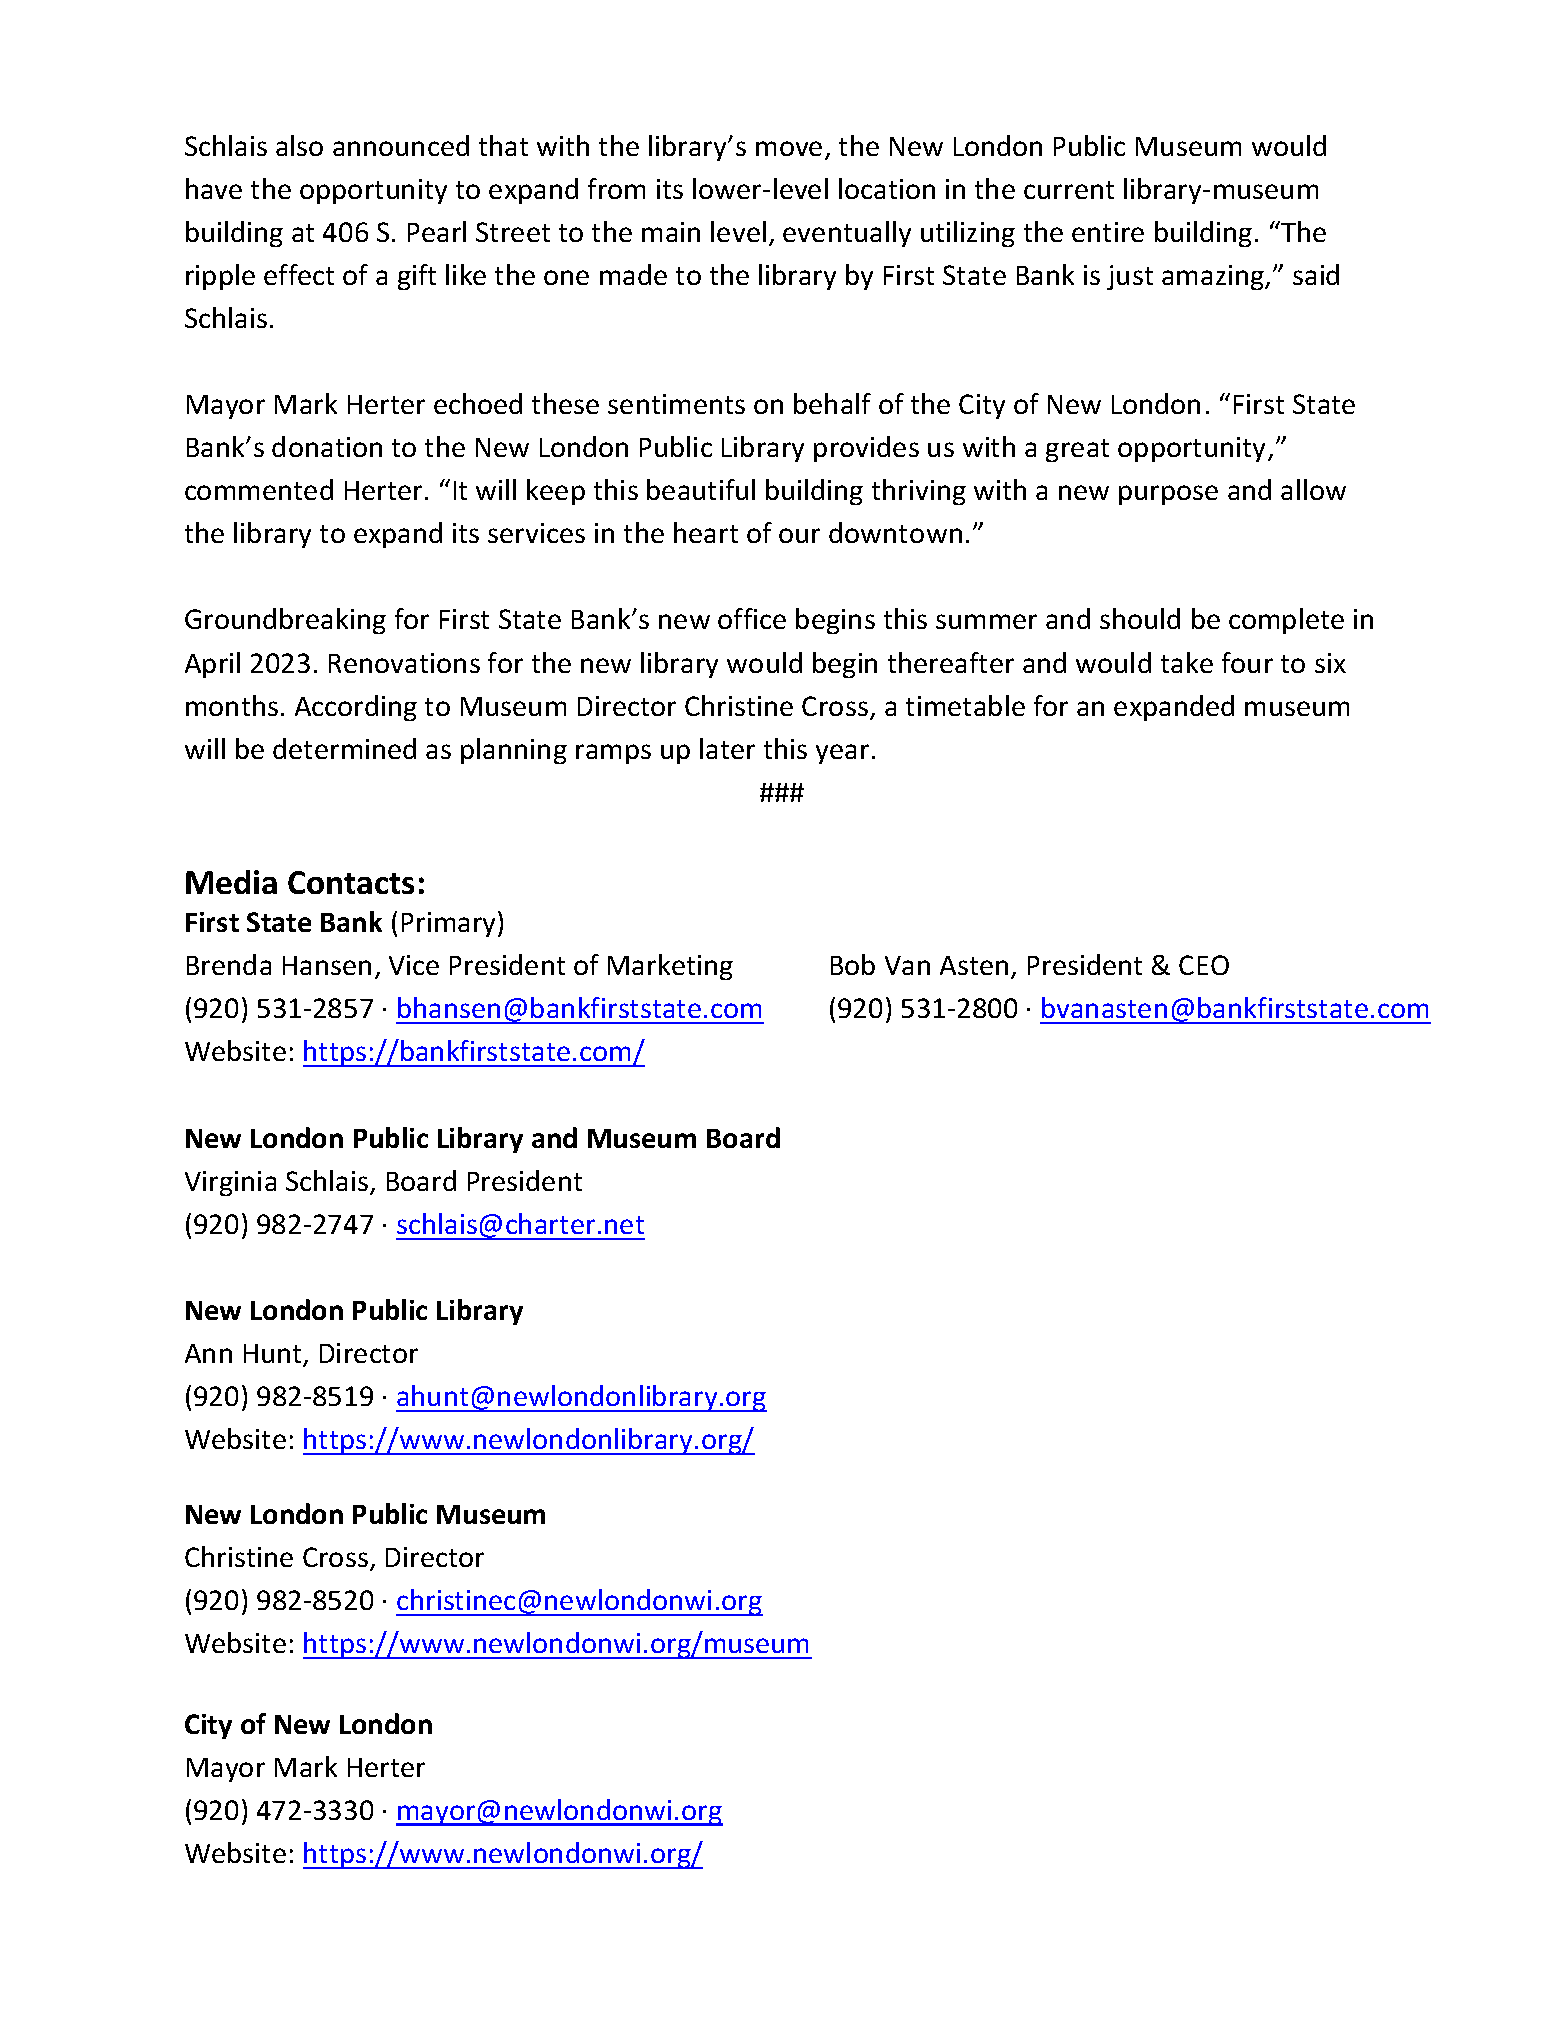 The image size is (1564, 2024). I want to click on Virginia, so click(230, 1183).
